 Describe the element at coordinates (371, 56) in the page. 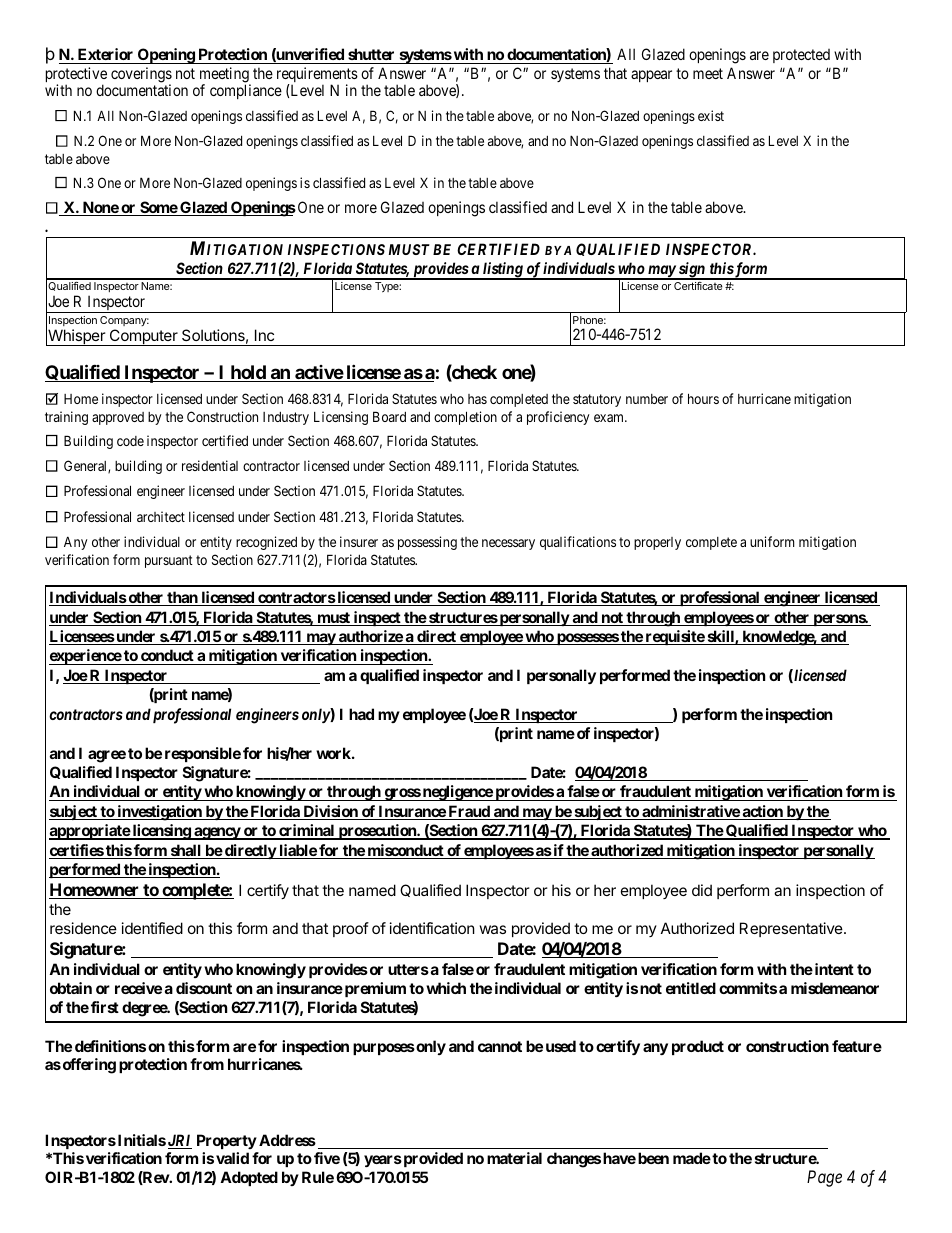

I see `shutter` at that location.
